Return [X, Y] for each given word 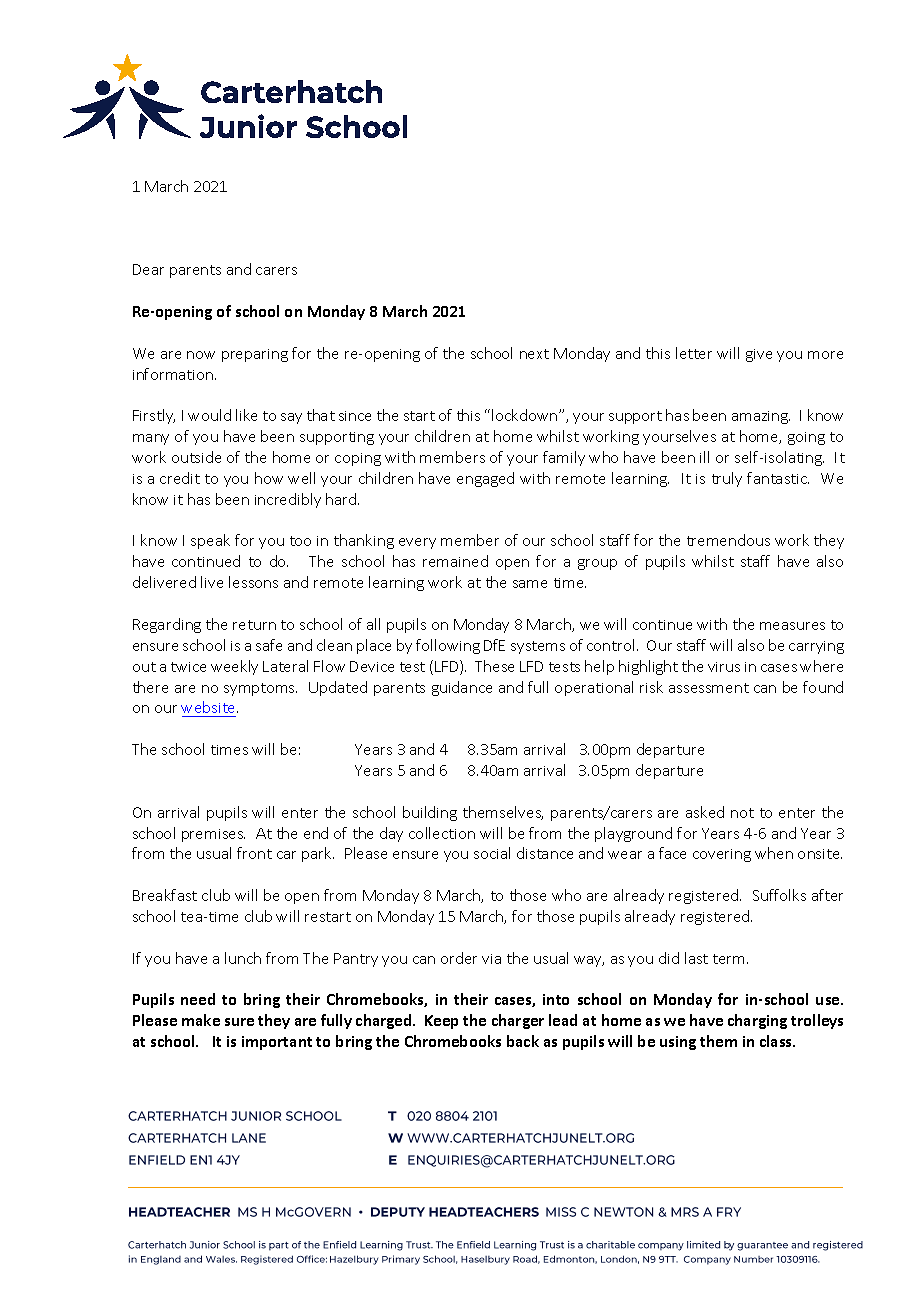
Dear [148, 269]
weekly [234, 667]
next [534, 354]
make [201, 1020]
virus [724, 667]
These [494, 666]
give [759, 355]
